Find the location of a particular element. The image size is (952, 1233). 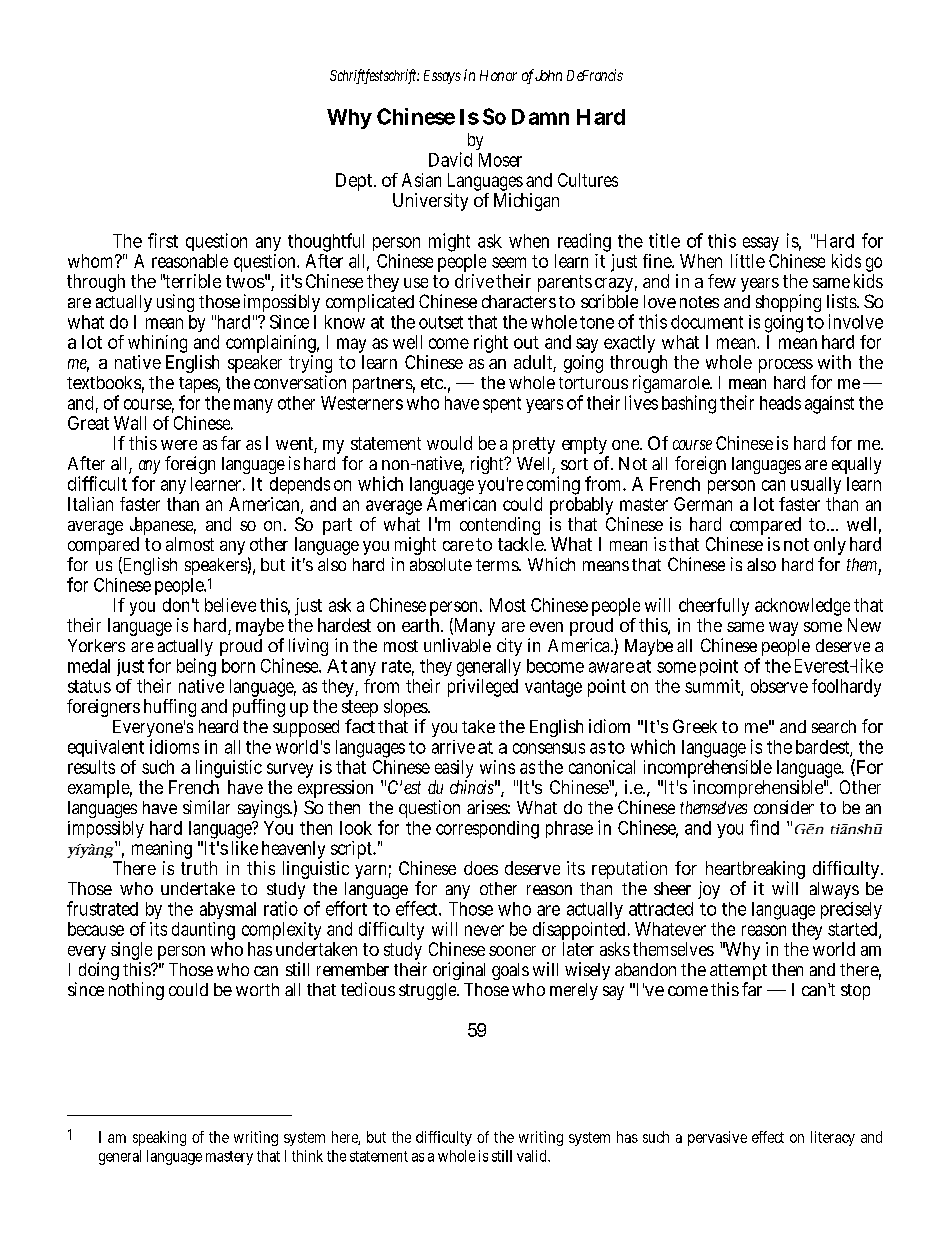

adult is located at coordinates (534, 363).
